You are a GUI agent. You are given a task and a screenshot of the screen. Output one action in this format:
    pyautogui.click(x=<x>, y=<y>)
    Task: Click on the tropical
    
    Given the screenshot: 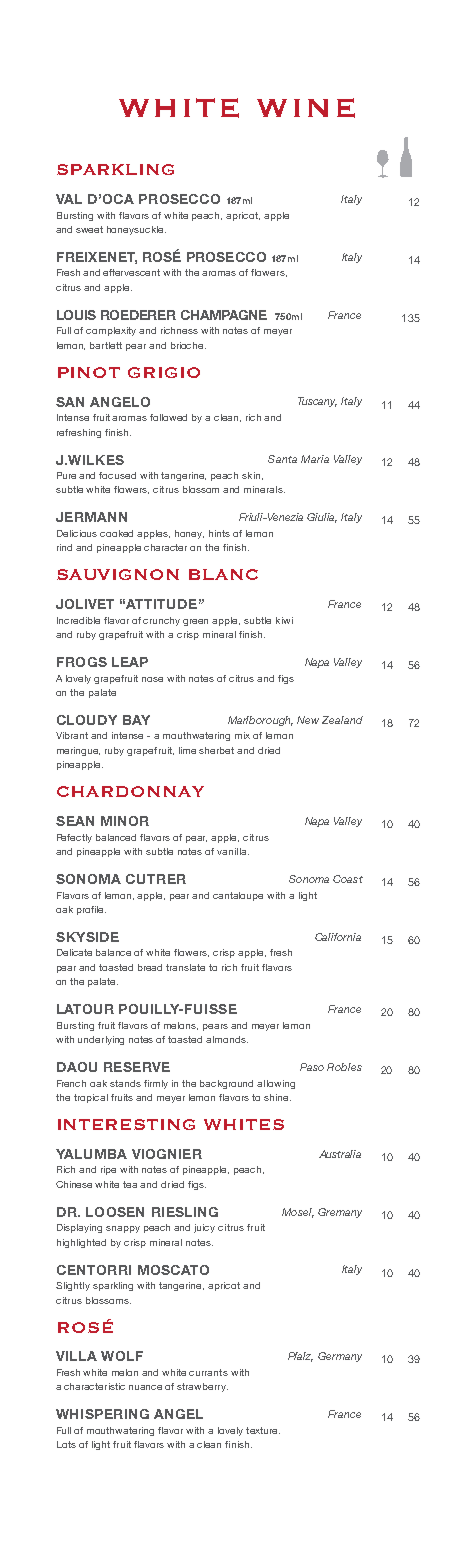 What is the action you would take?
    pyautogui.click(x=91, y=1098)
